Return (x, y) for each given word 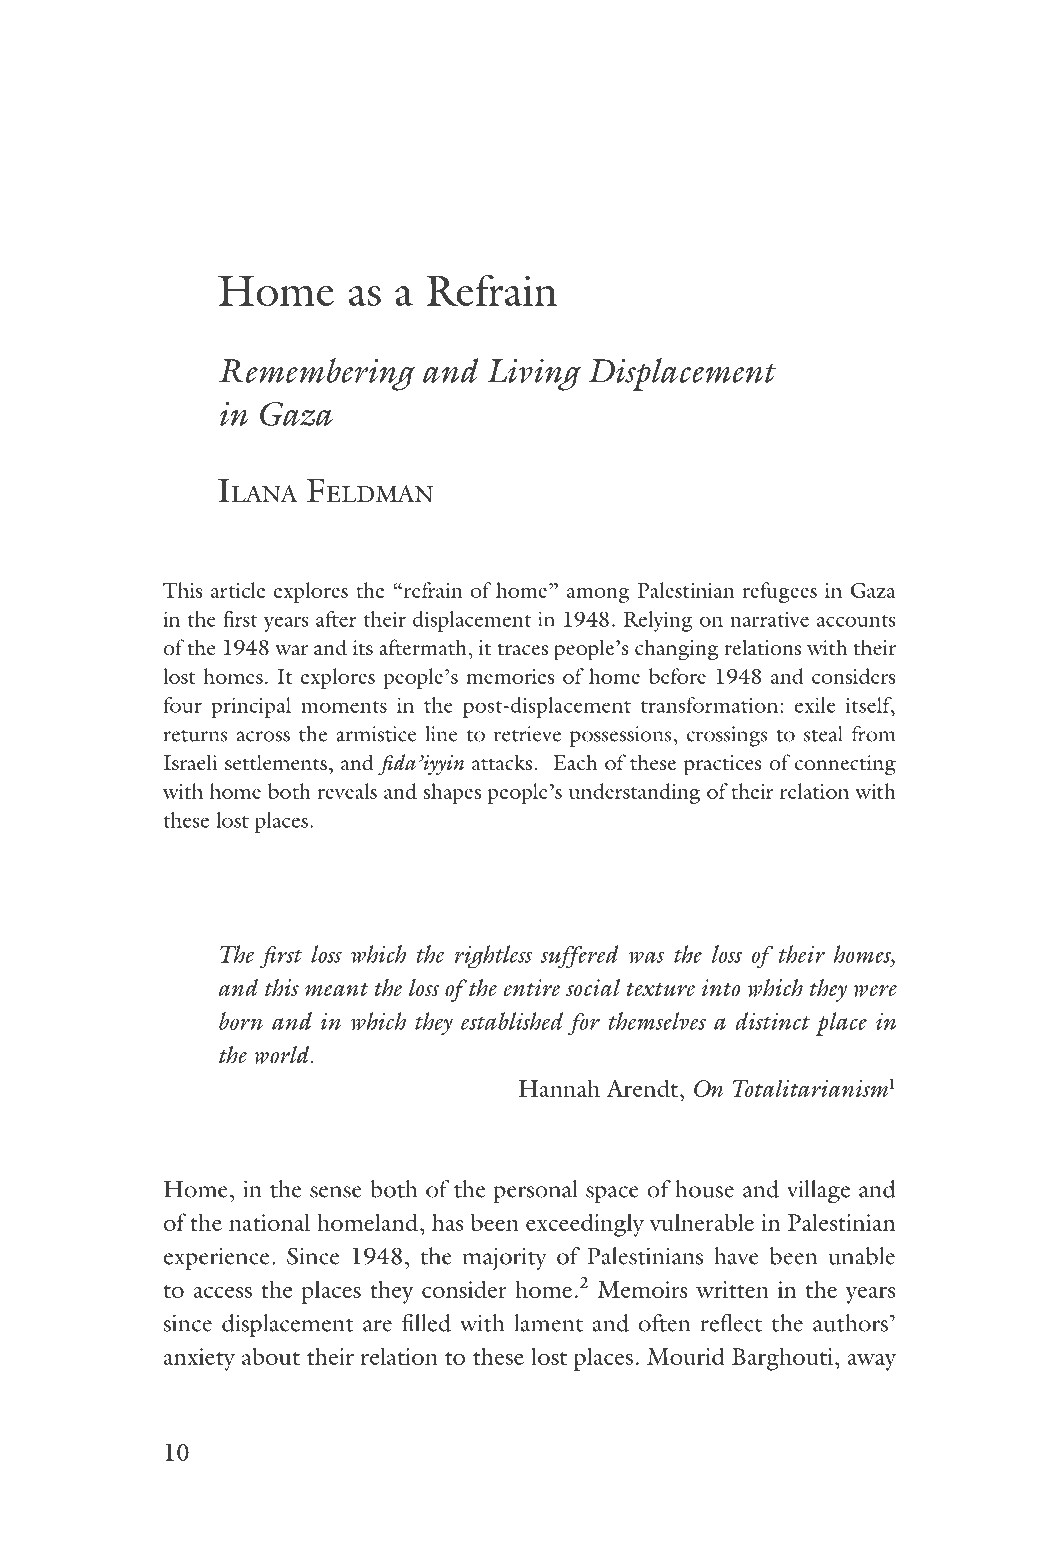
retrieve (527, 734)
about (271, 1356)
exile (815, 705)
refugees (779, 592)
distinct (772, 1021)
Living (534, 375)
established (512, 1021)
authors (850, 1323)
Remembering (317, 374)
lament (548, 1323)
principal (251, 707)
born (241, 1021)
